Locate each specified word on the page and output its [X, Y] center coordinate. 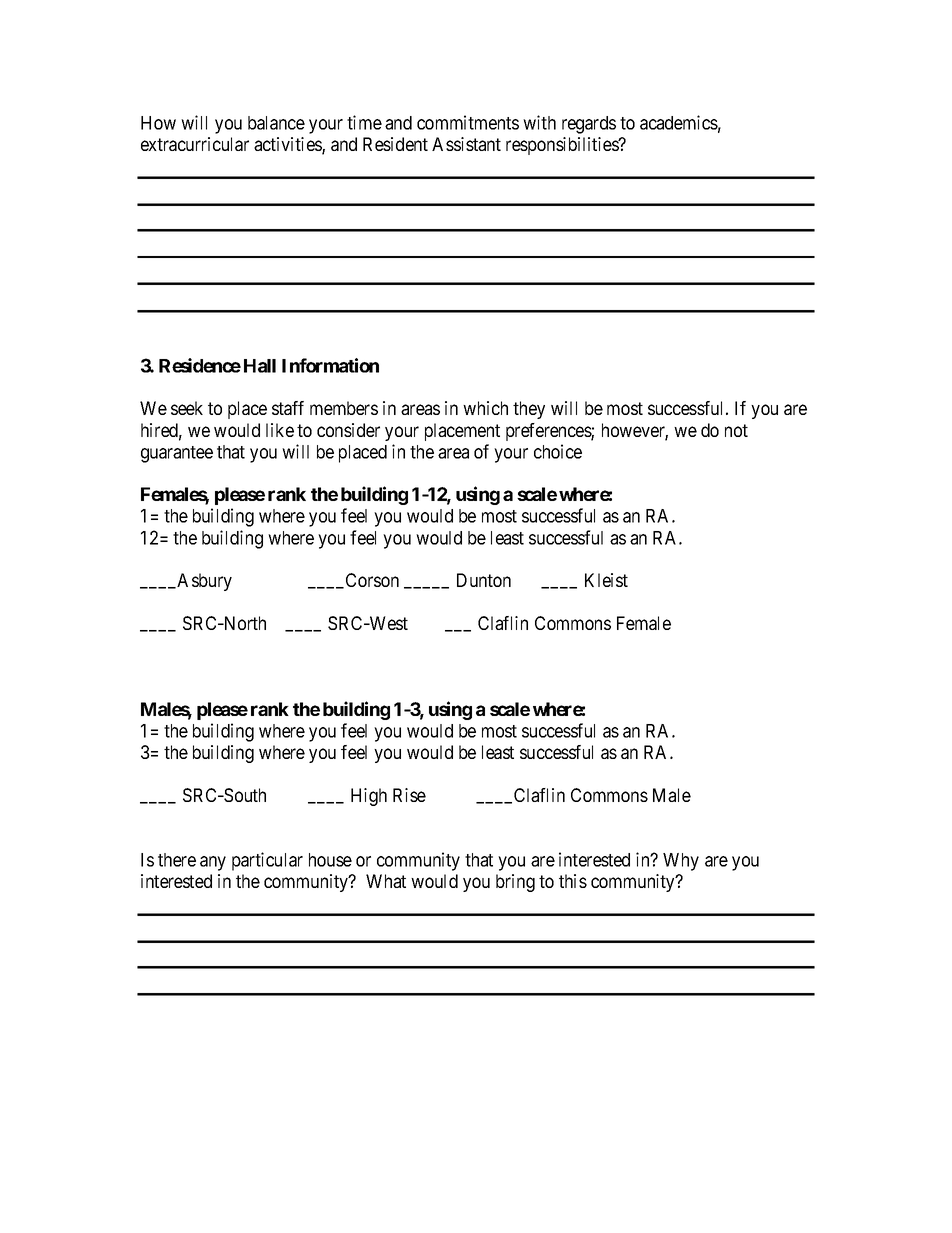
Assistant [466, 144]
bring [515, 883]
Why [681, 862]
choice [558, 451]
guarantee [177, 454]
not [736, 430]
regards [589, 125]
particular [267, 861]
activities [288, 145]
